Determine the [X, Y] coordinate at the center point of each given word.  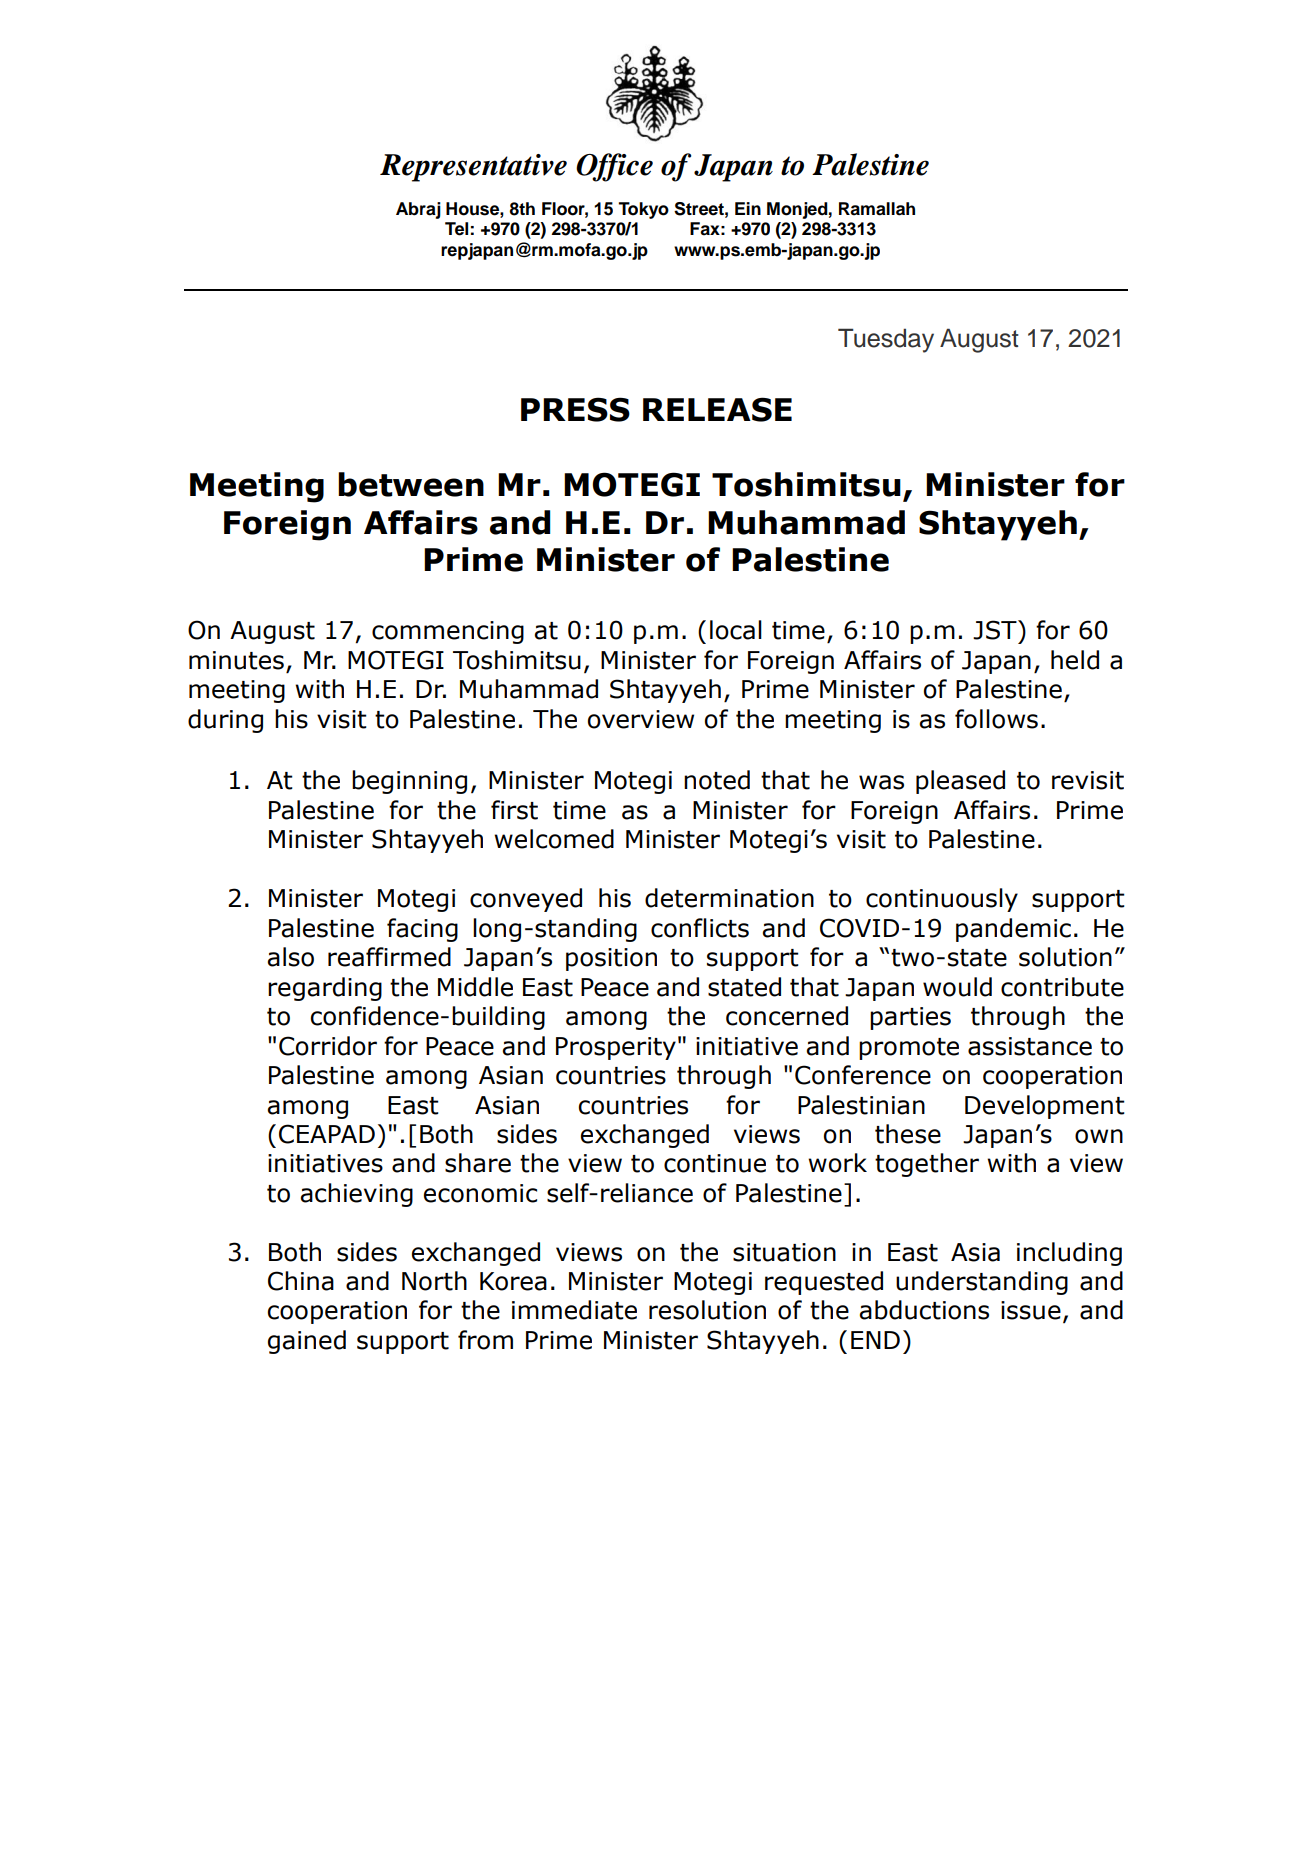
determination [729, 898]
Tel [456, 229]
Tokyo [643, 210]
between [411, 484]
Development [1045, 1107]
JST [996, 630]
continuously [942, 900]
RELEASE [717, 409]
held [1075, 660]
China [301, 1281]
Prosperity [616, 1048]
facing [422, 930]
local [736, 630]
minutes [236, 660]
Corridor [328, 1046]
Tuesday [886, 340]
